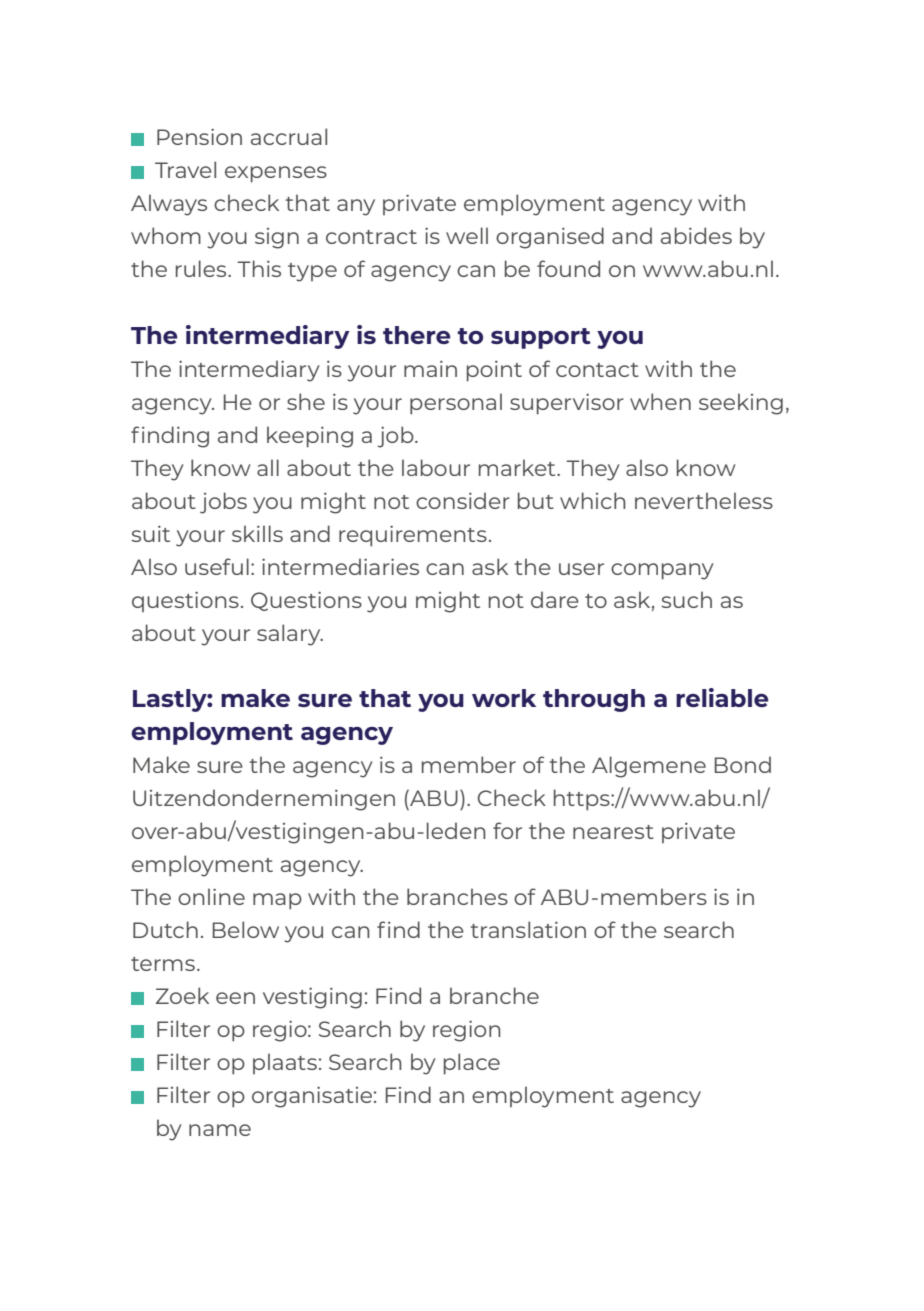 This document has height=1311, width=924. What do you see at coordinates (185, 169) in the document?
I see `Travel` at bounding box center [185, 169].
